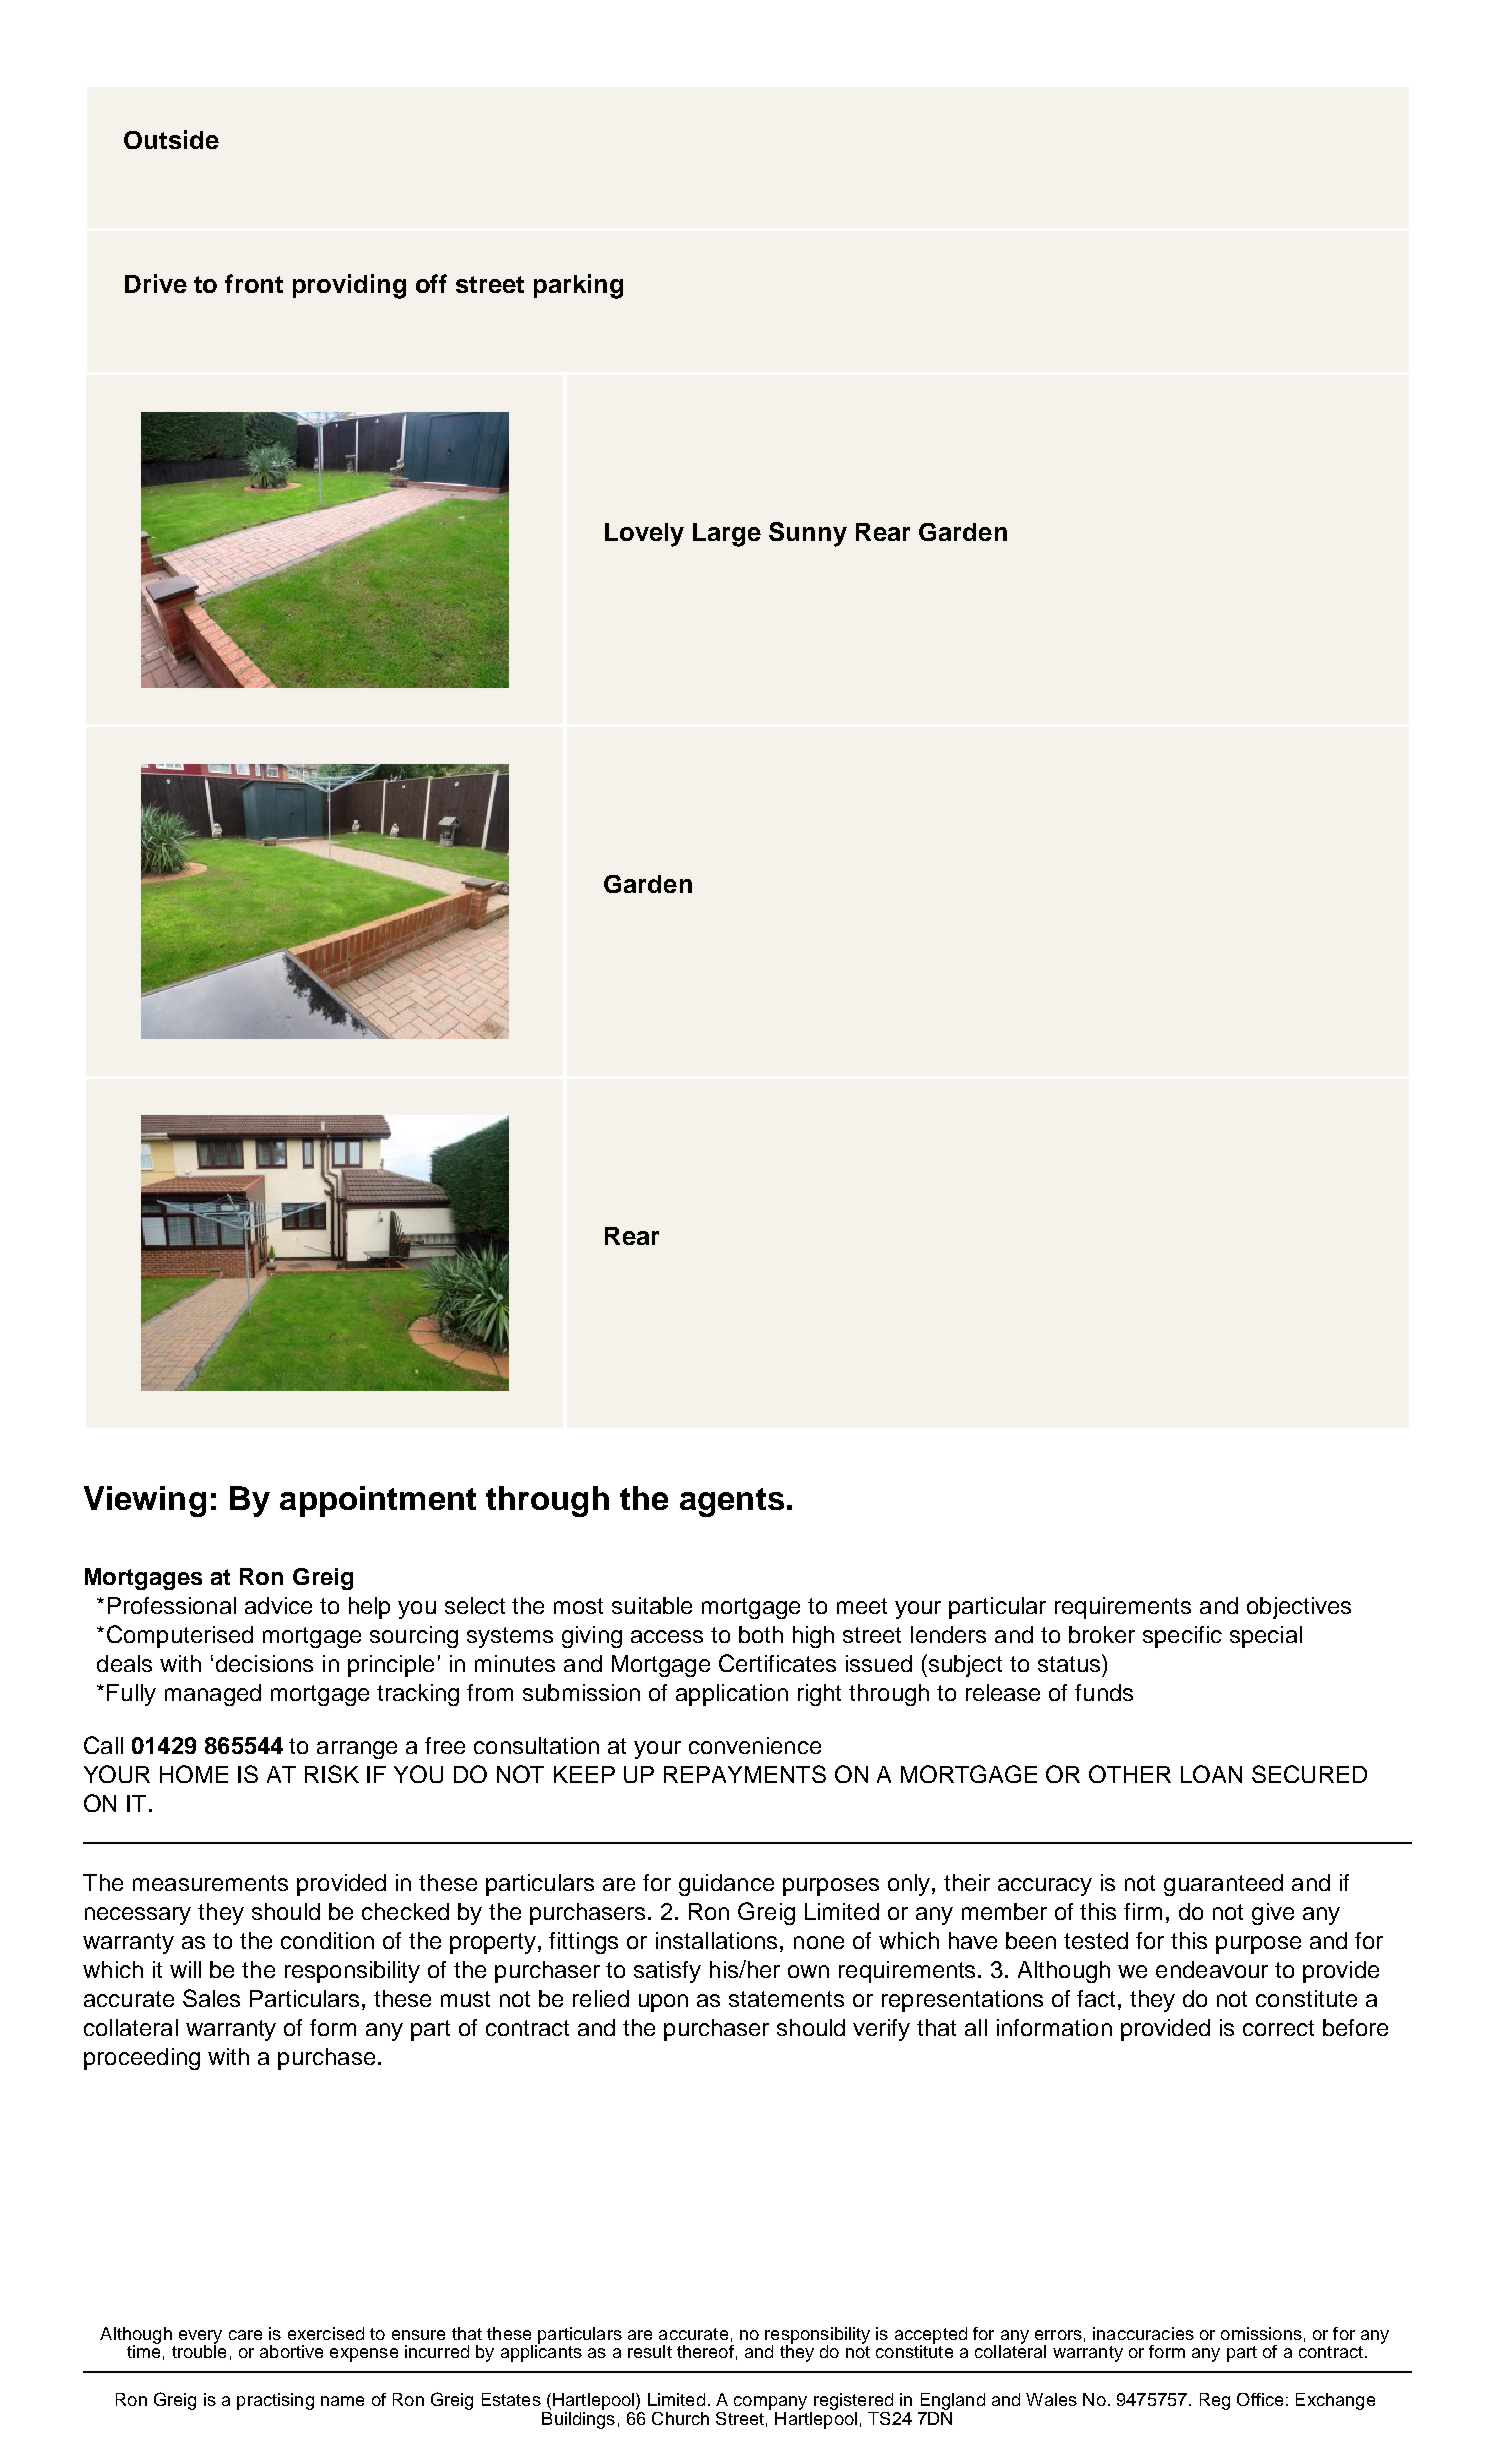 This screenshot has height=2463, width=1495. I want to click on specific, so click(1182, 1637).
